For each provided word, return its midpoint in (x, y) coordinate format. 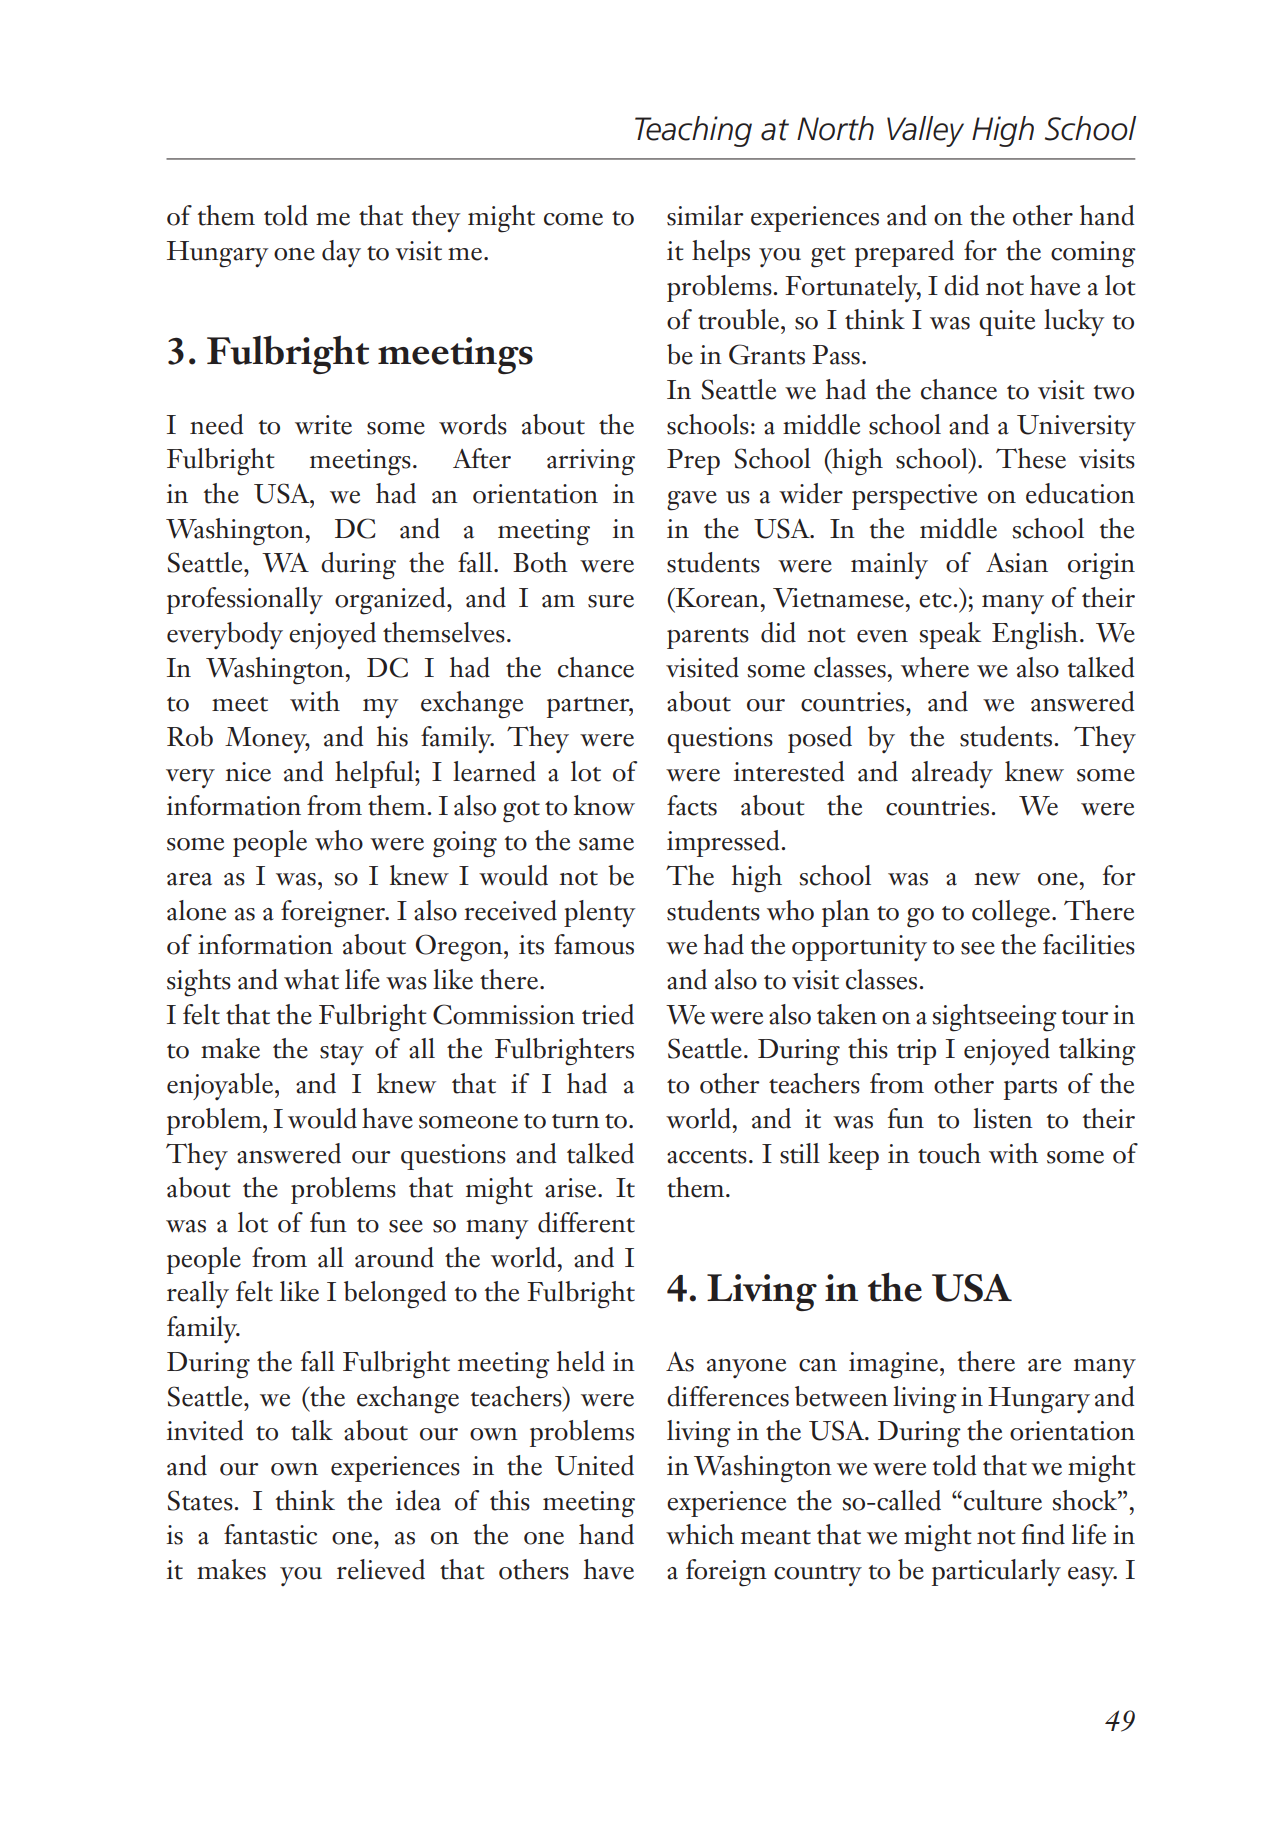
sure (611, 601)
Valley (925, 131)
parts (1030, 1089)
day (341, 253)
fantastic (270, 1534)
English (1035, 636)
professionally (245, 600)
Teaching (693, 131)
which (700, 1534)
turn (576, 1121)
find (1043, 1534)
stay (342, 1054)
